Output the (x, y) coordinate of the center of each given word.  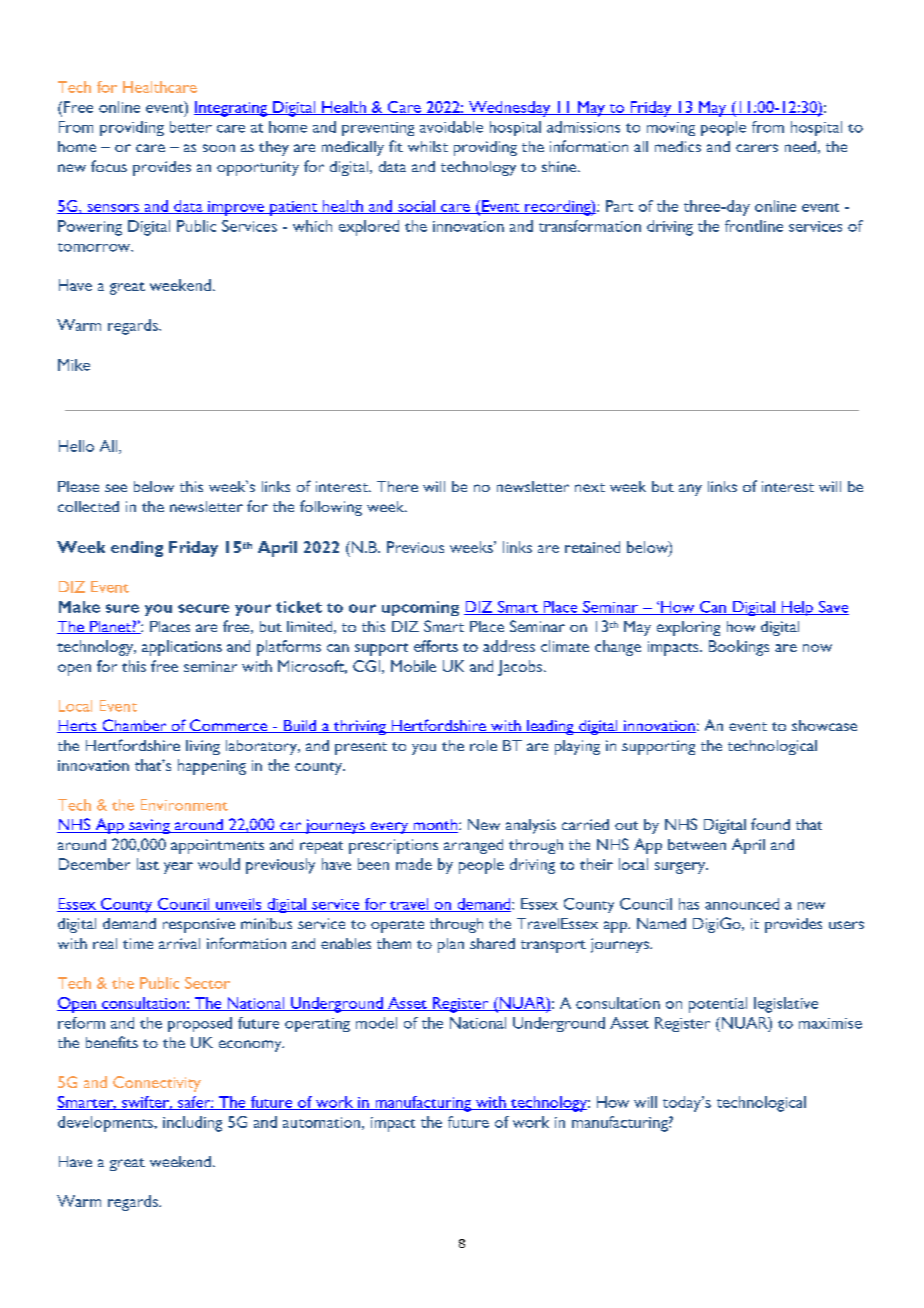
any (690, 490)
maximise (830, 1023)
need (800, 146)
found (770, 824)
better (191, 127)
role (483, 745)
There (397, 486)
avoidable (451, 127)
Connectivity (157, 1084)
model (376, 1023)
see (116, 488)
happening (212, 767)
